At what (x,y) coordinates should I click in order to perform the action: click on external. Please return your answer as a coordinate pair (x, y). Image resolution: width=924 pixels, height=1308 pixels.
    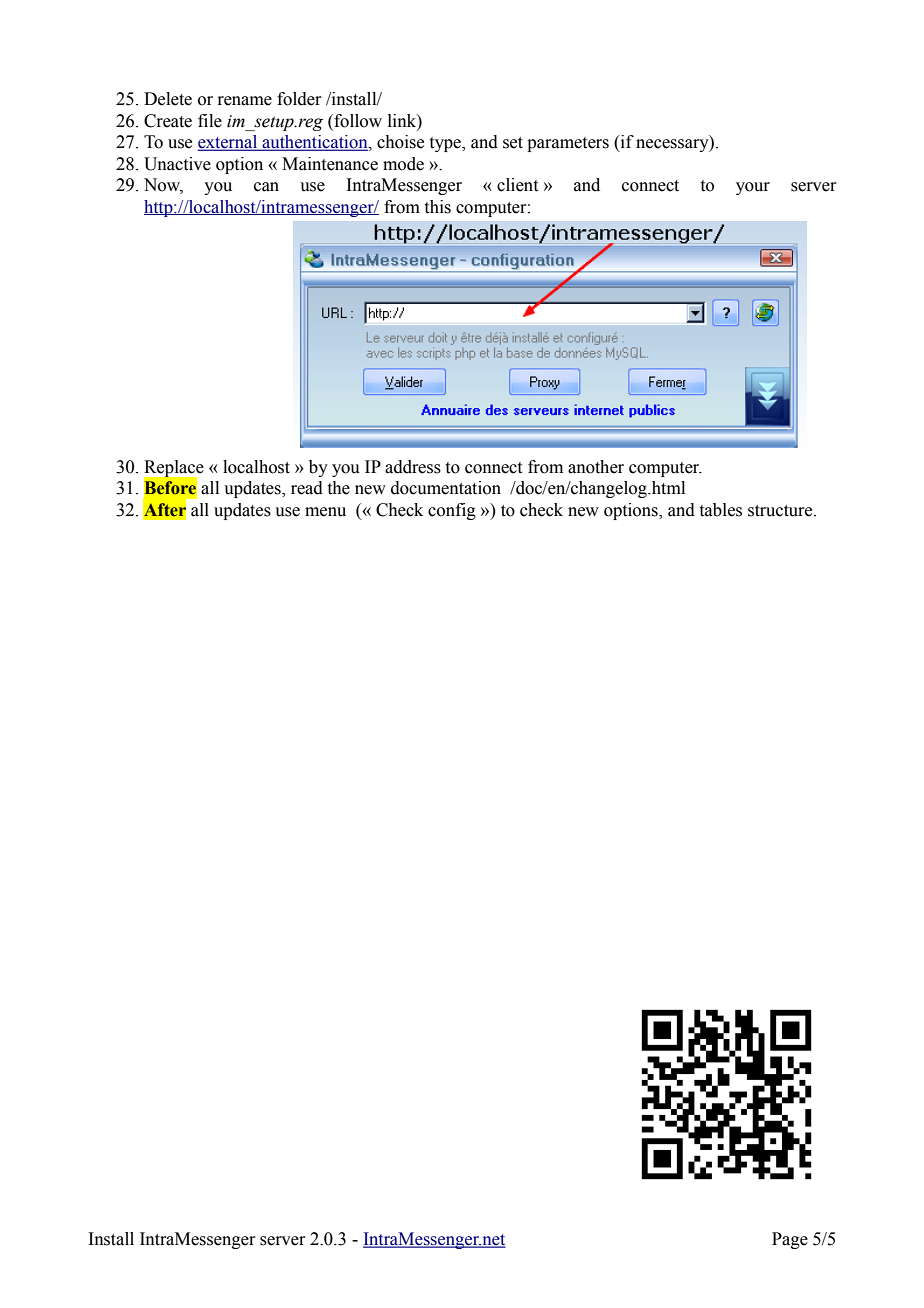
    Looking at the image, I should click on (228, 143).
